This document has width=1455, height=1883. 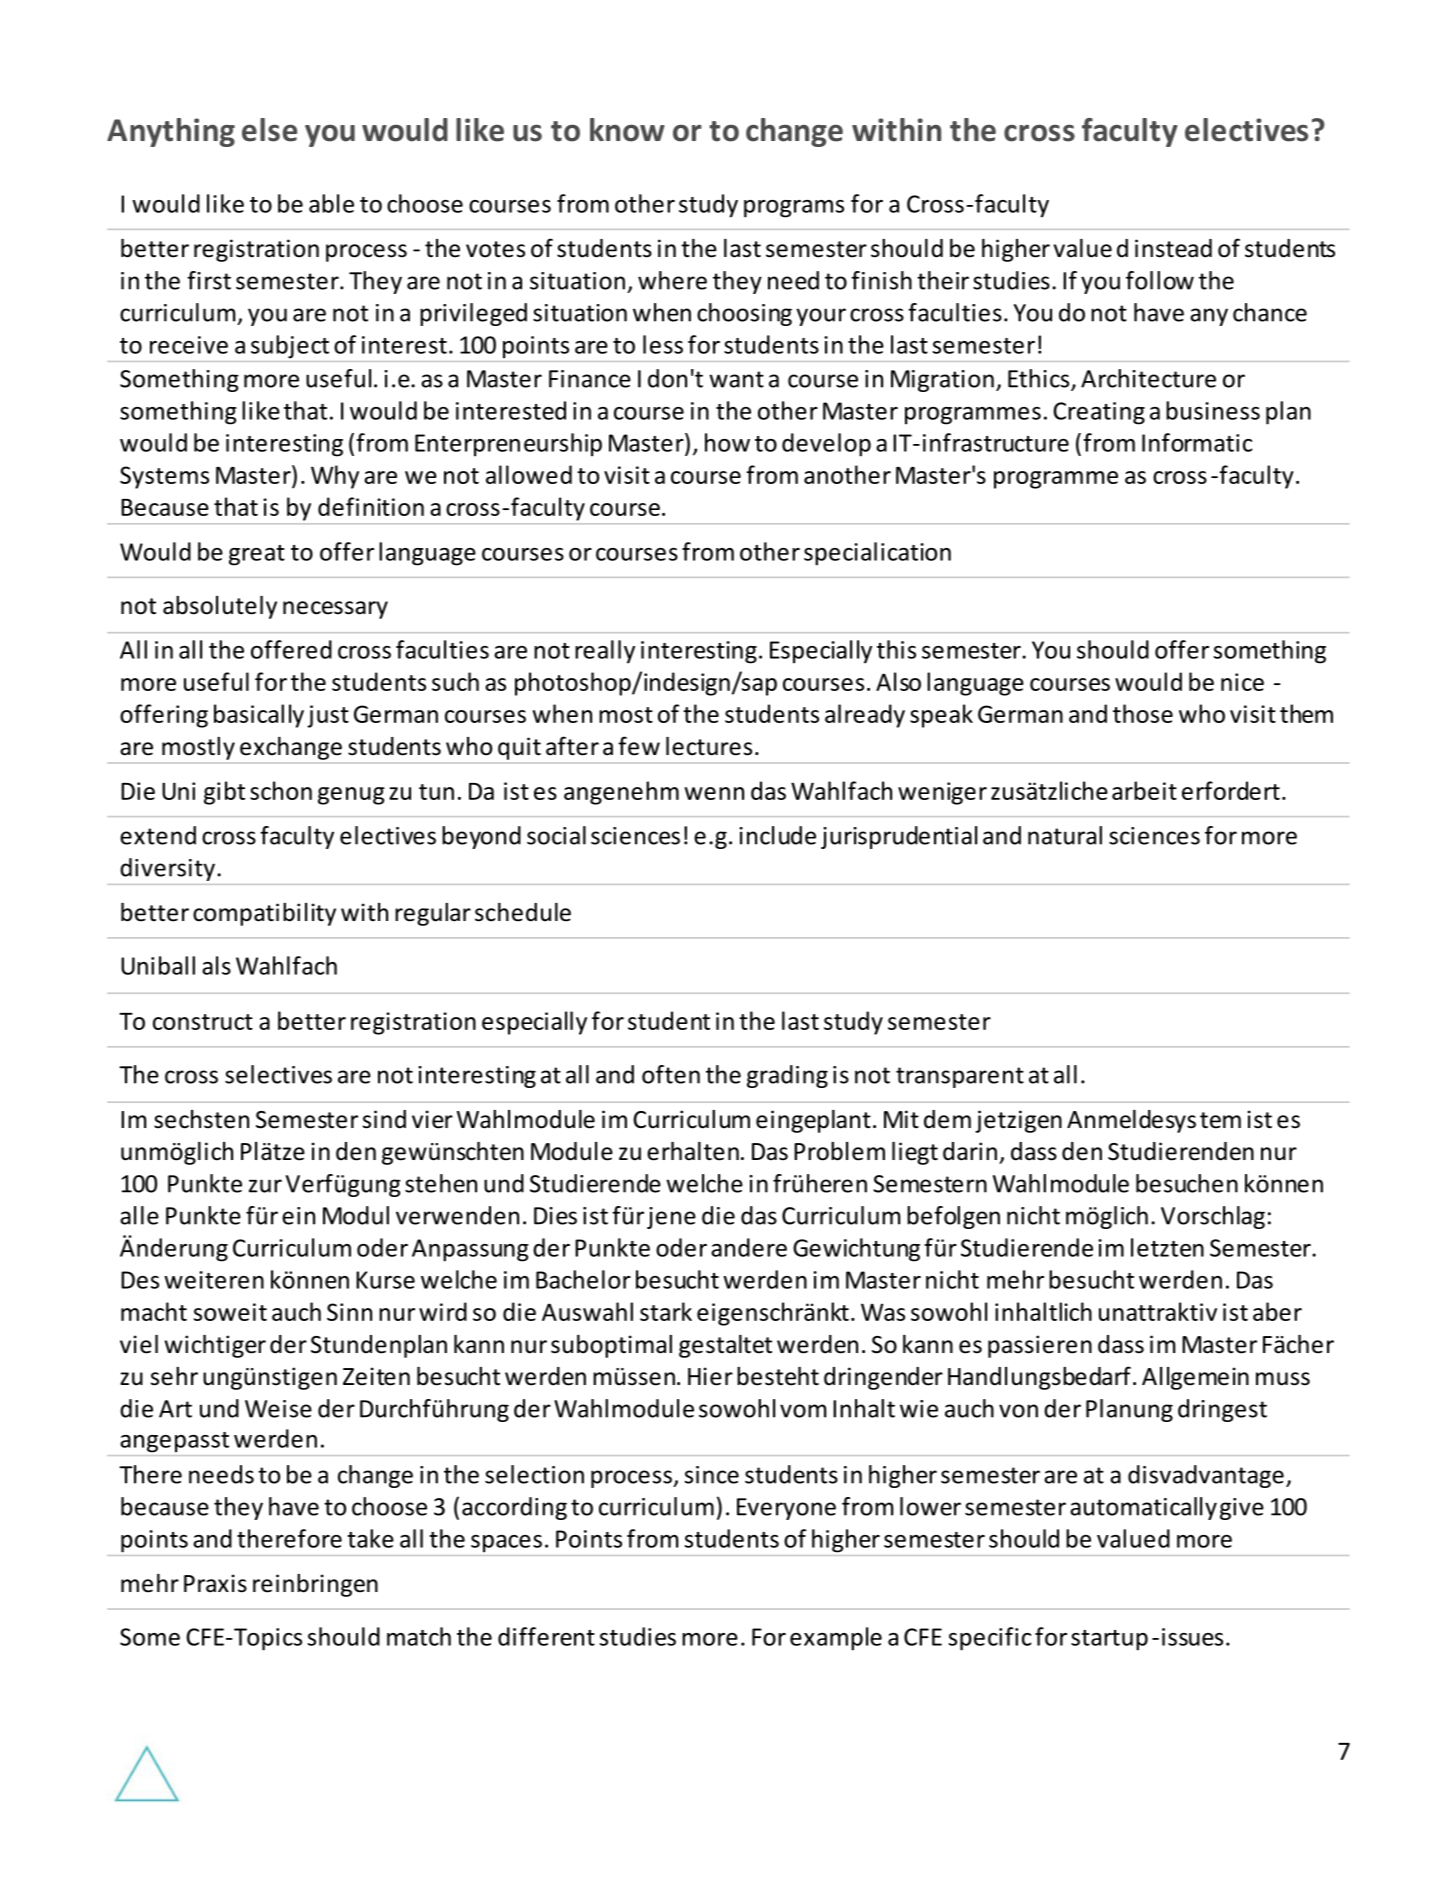 I want to click on instead, so click(x=1173, y=248).
